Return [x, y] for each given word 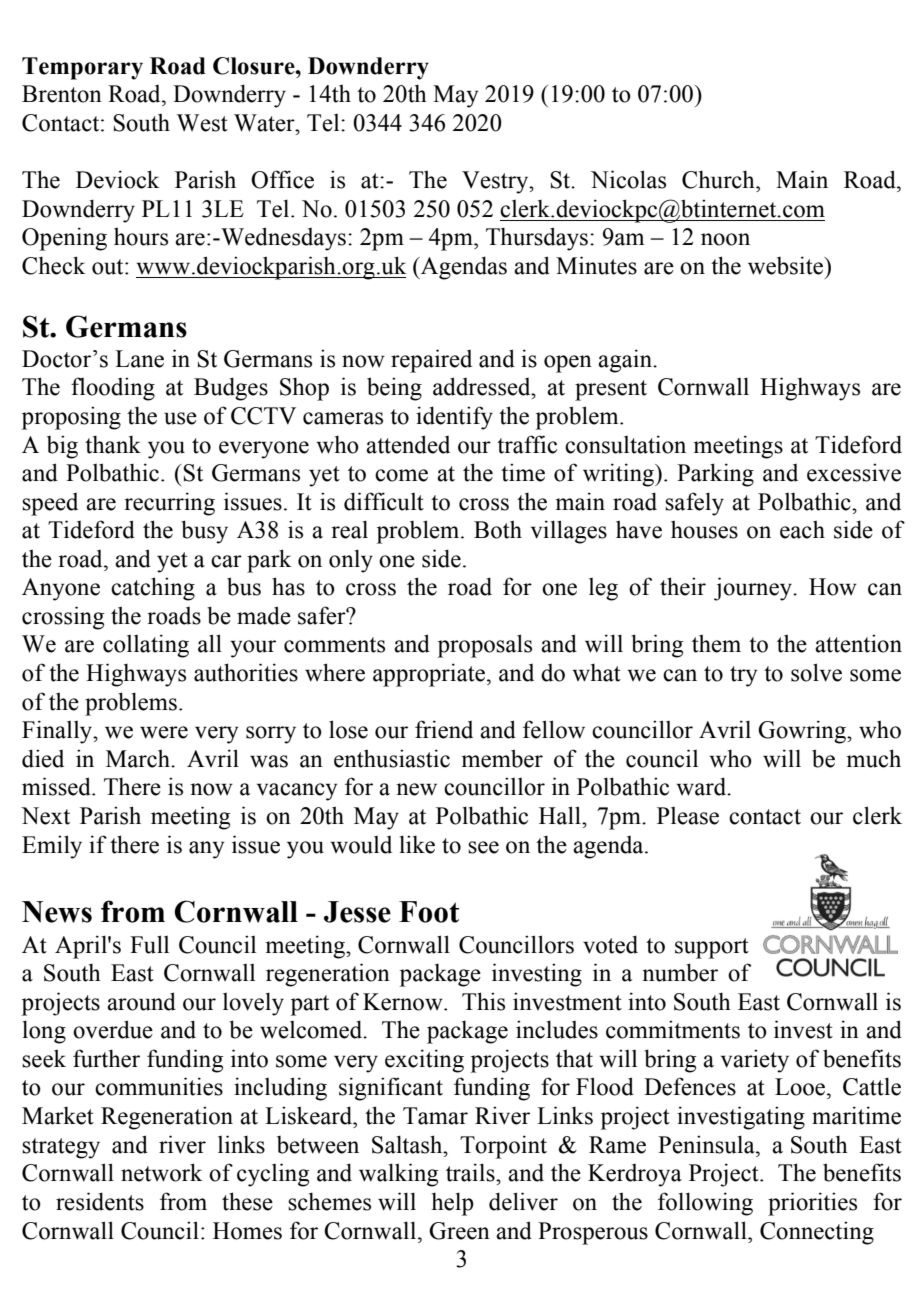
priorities [812, 1204]
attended [408, 444]
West [202, 123]
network [162, 1172]
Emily [52, 847]
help [453, 1204]
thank [113, 444]
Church [719, 179]
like [417, 844]
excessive [854, 472]
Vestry [496, 182]
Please [688, 816]
